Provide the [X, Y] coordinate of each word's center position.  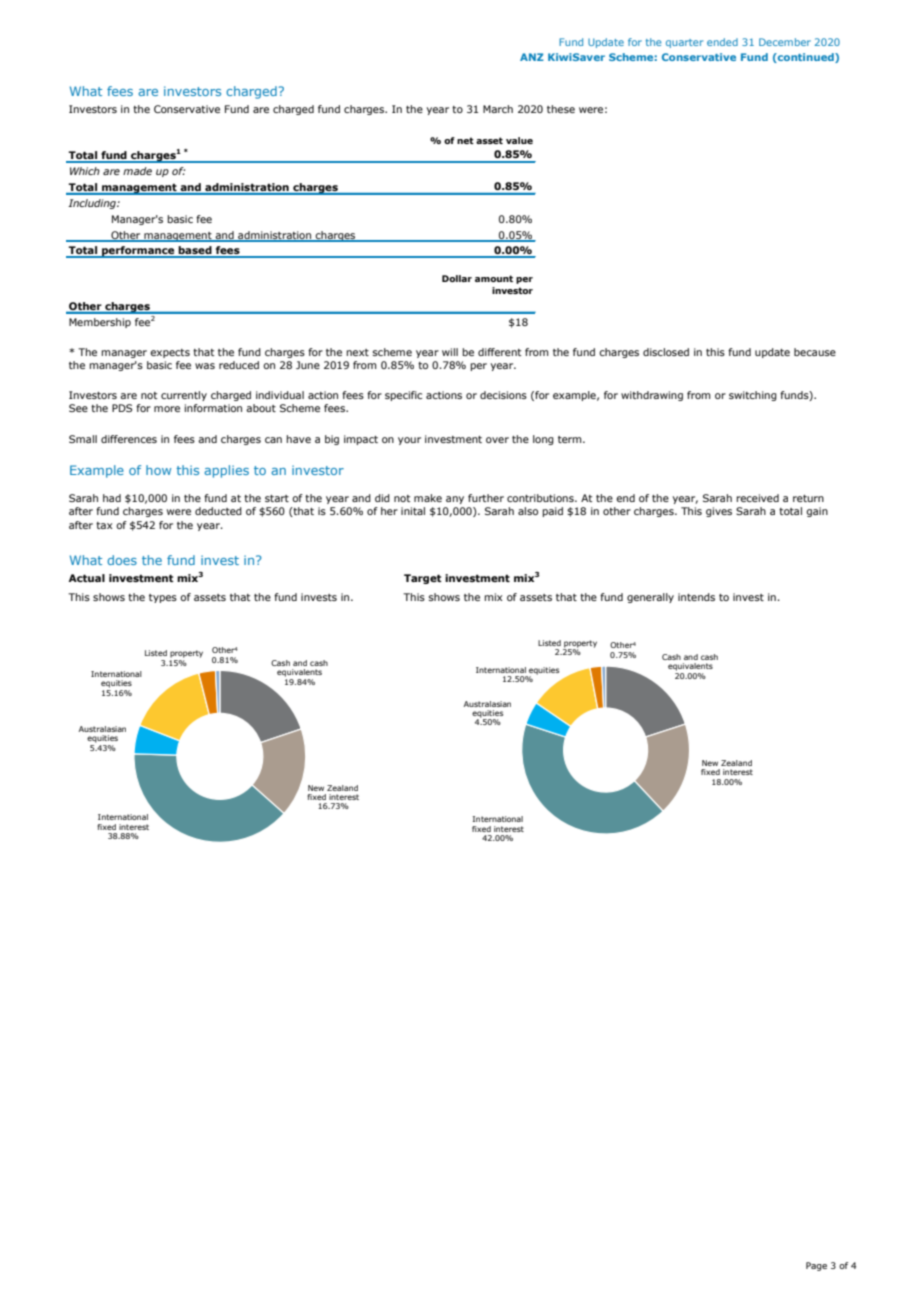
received [757, 498]
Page [816, 1266]
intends [696, 597]
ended [722, 42]
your [409, 441]
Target [423, 579]
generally [650, 598]
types [163, 598]
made [137, 171]
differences [129, 439]
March [498, 109]
